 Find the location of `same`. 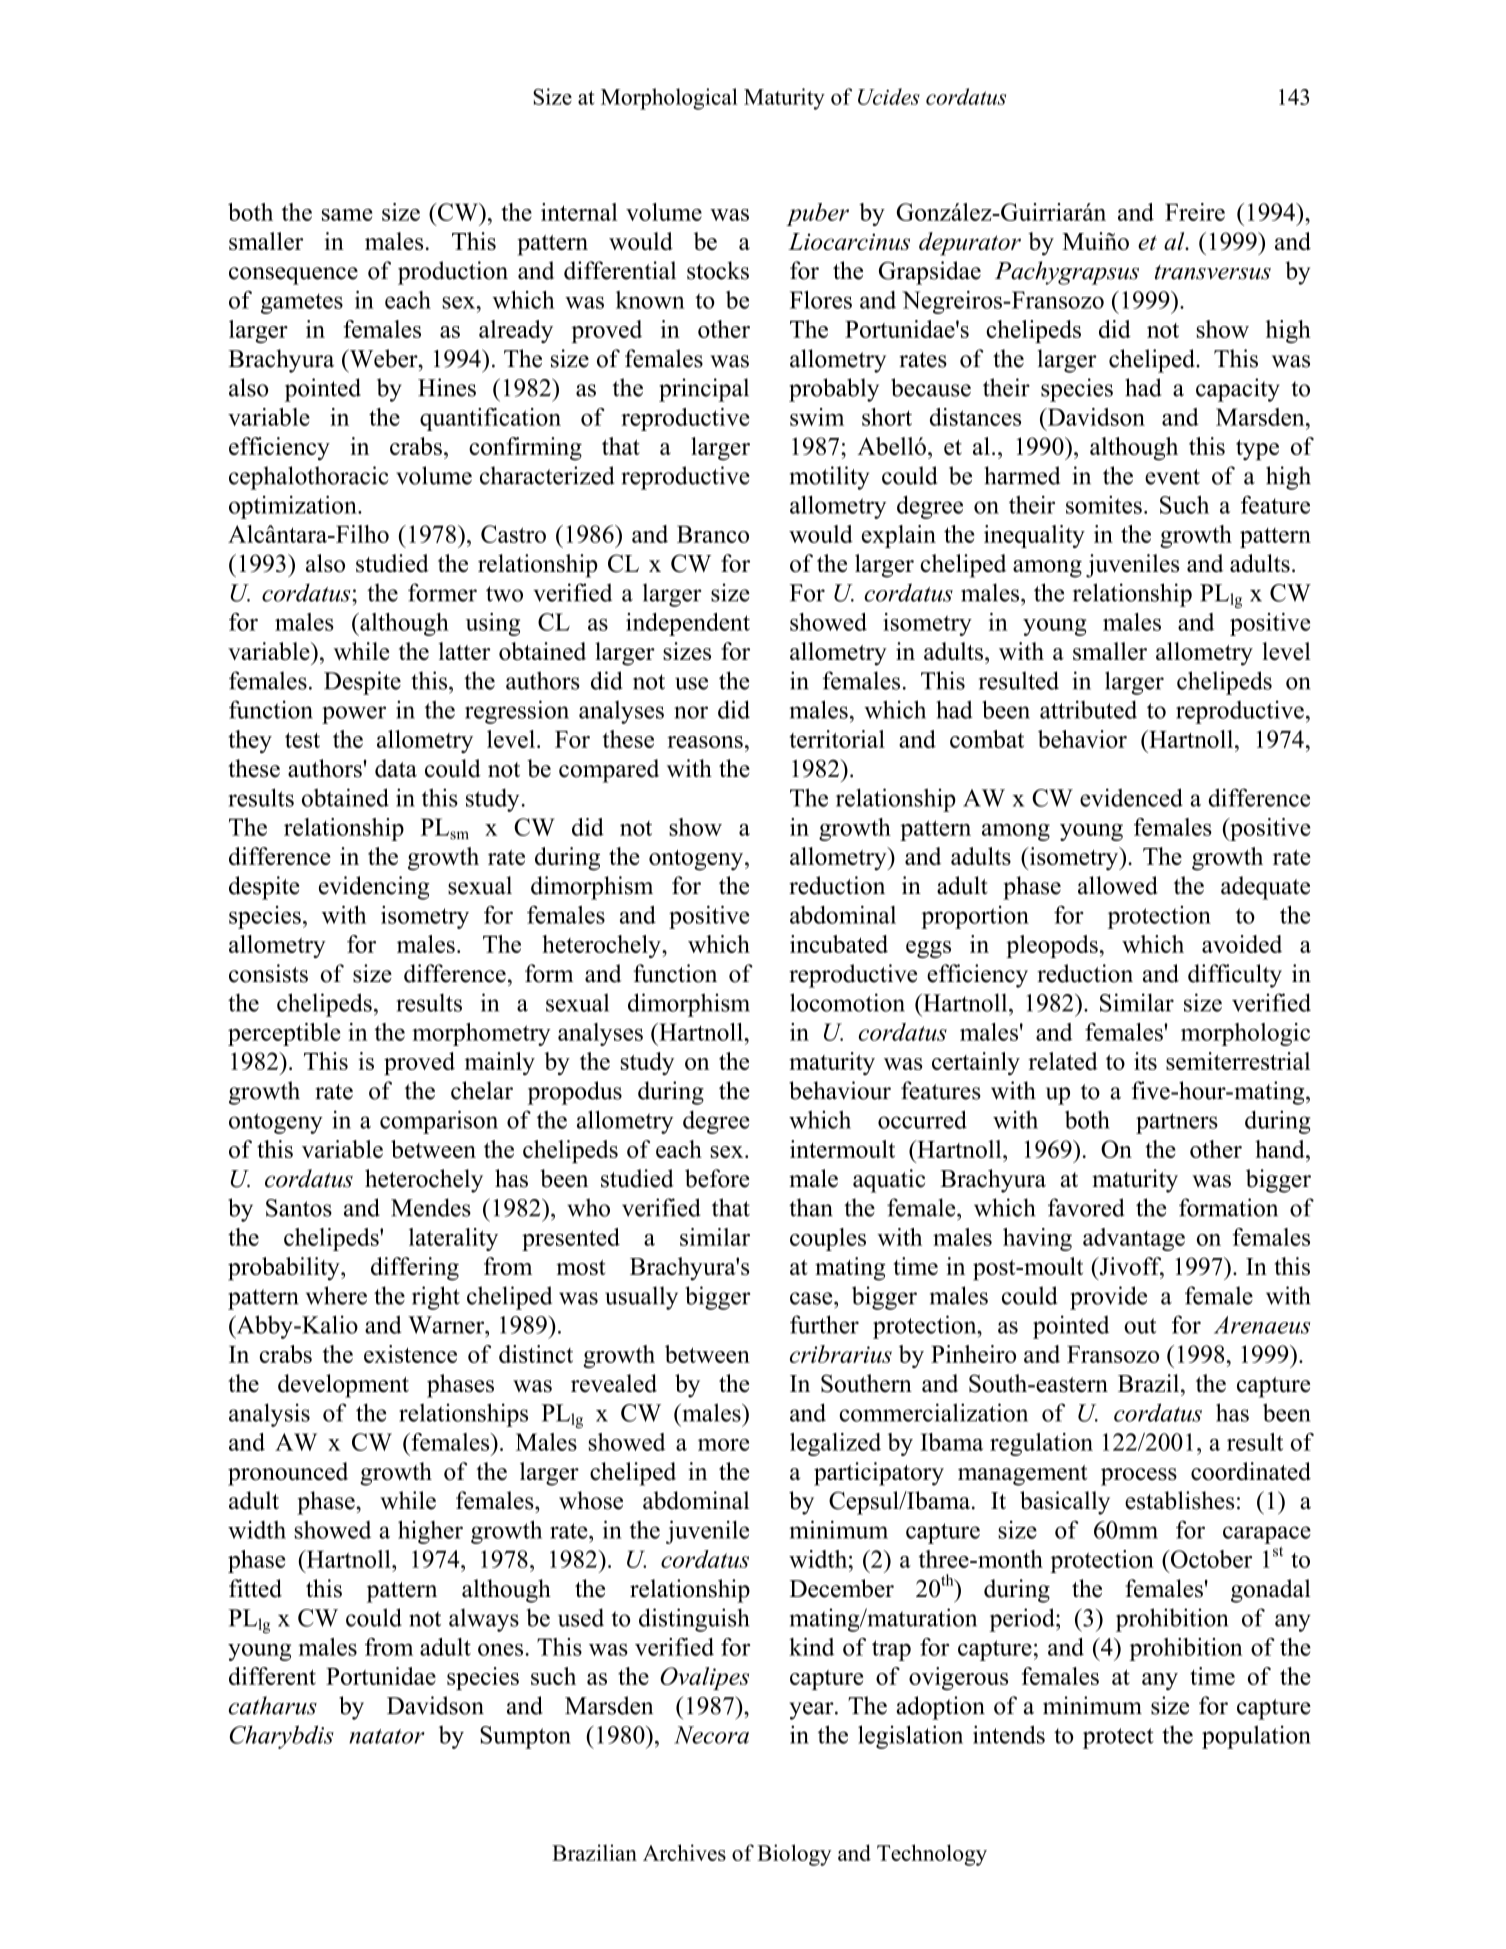

same is located at coordinates (347, 215).
